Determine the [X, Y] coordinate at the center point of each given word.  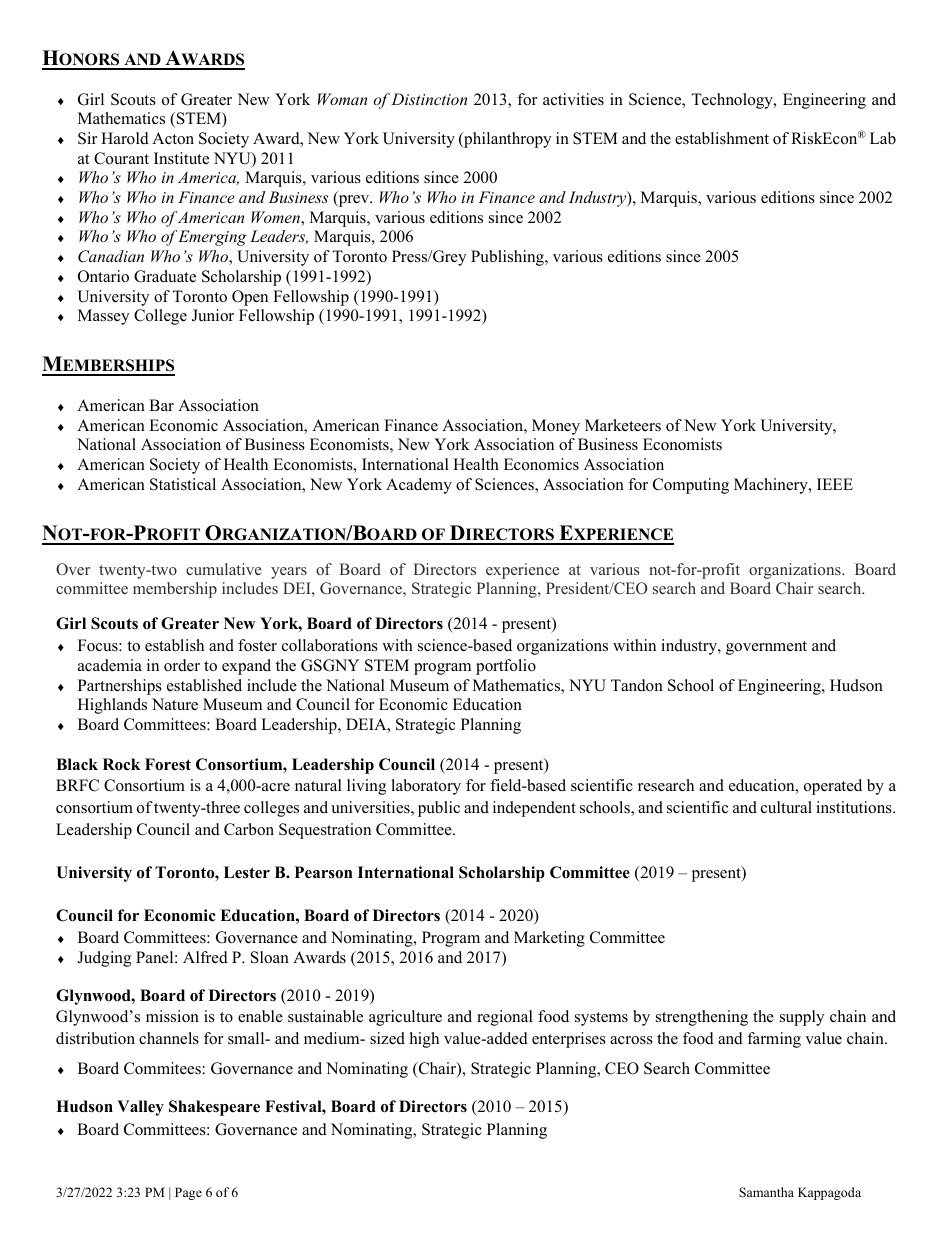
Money [556, 427]
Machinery [772, 486]
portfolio [506, 667]
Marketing [549, 939]
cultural [786, 807]
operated [833, 787]
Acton [173, 138]
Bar [161, 405]
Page [188, 1193]
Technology [733, 101]
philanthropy [506, 140]
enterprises [569, 1040]
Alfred [205, 957]
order [182, 665]
